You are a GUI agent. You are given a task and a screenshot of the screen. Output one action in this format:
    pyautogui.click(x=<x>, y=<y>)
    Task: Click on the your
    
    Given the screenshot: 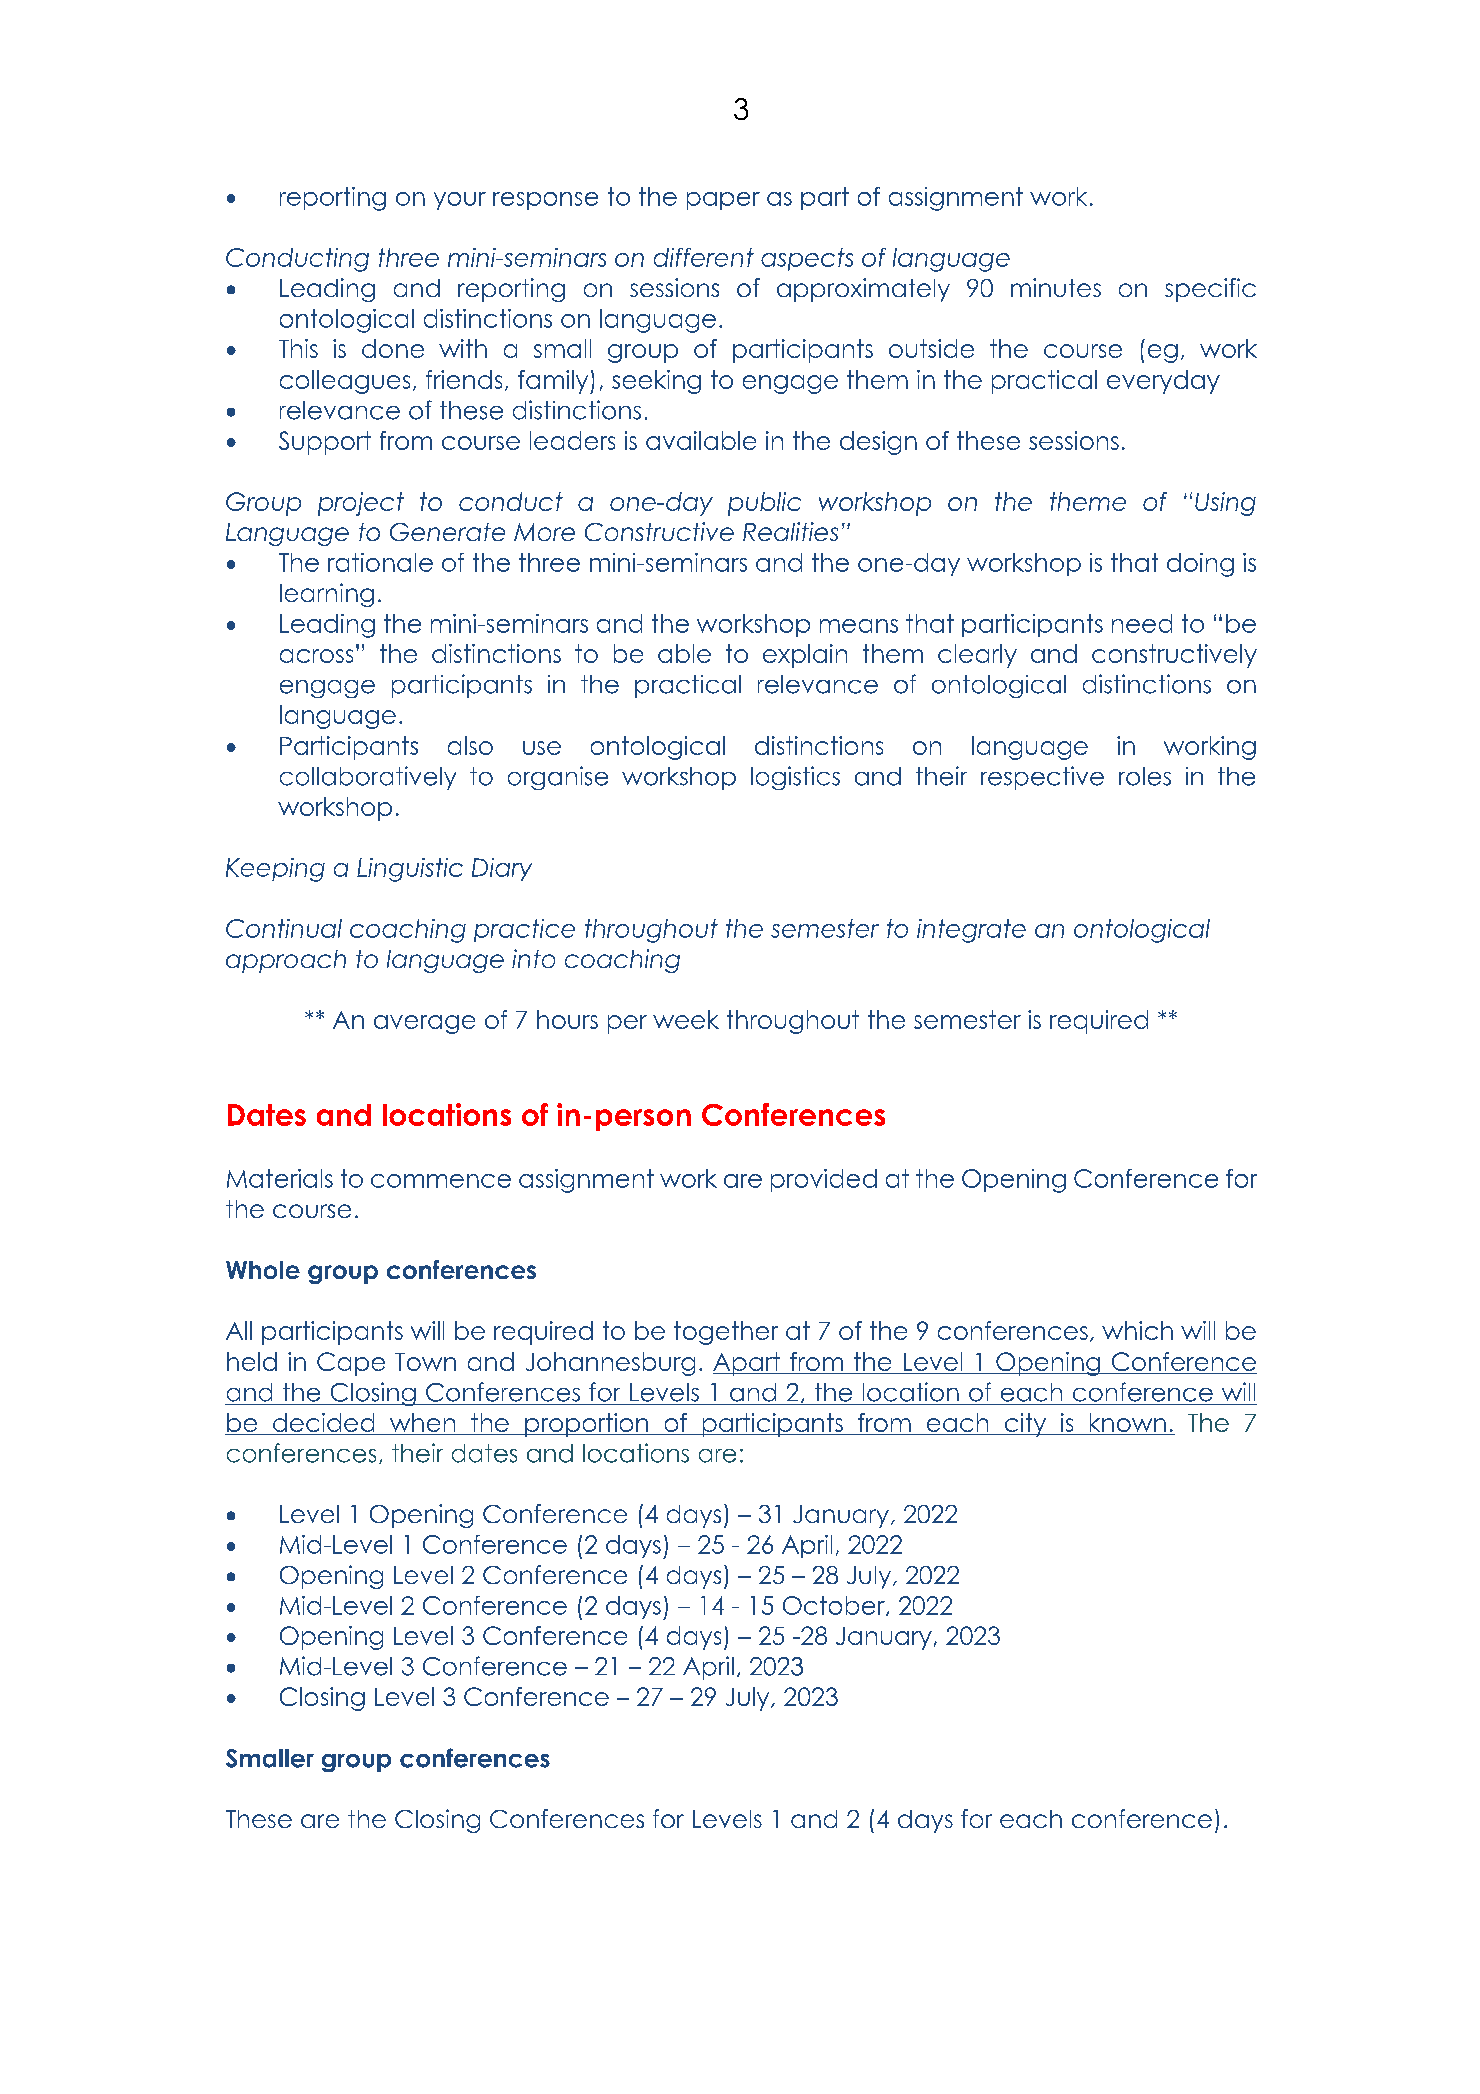 What is the action you would take?
    pyautogui.click(x=460, y=201)
